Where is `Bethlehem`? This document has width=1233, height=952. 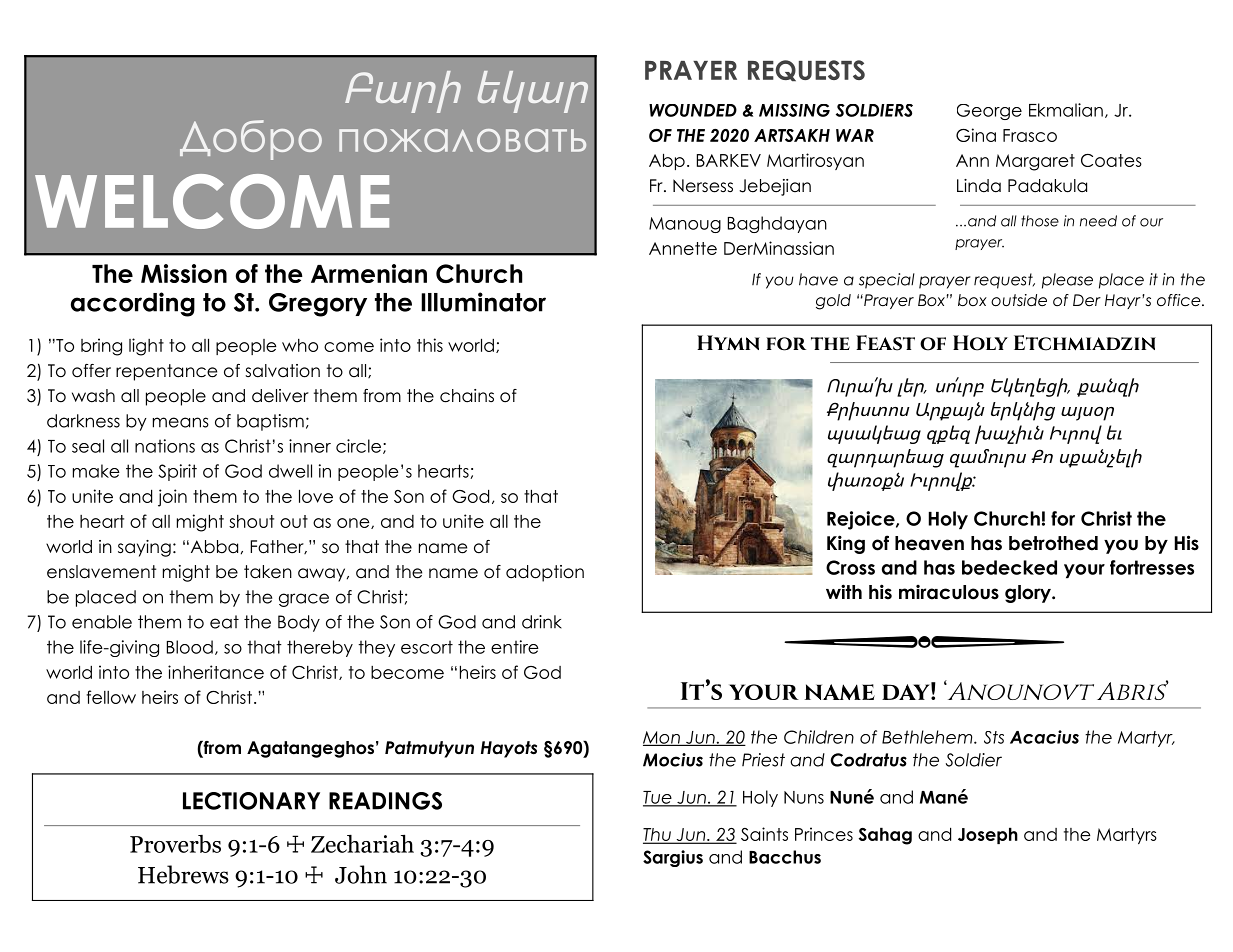
Bethlehem is located at coordinates (928, 737).
